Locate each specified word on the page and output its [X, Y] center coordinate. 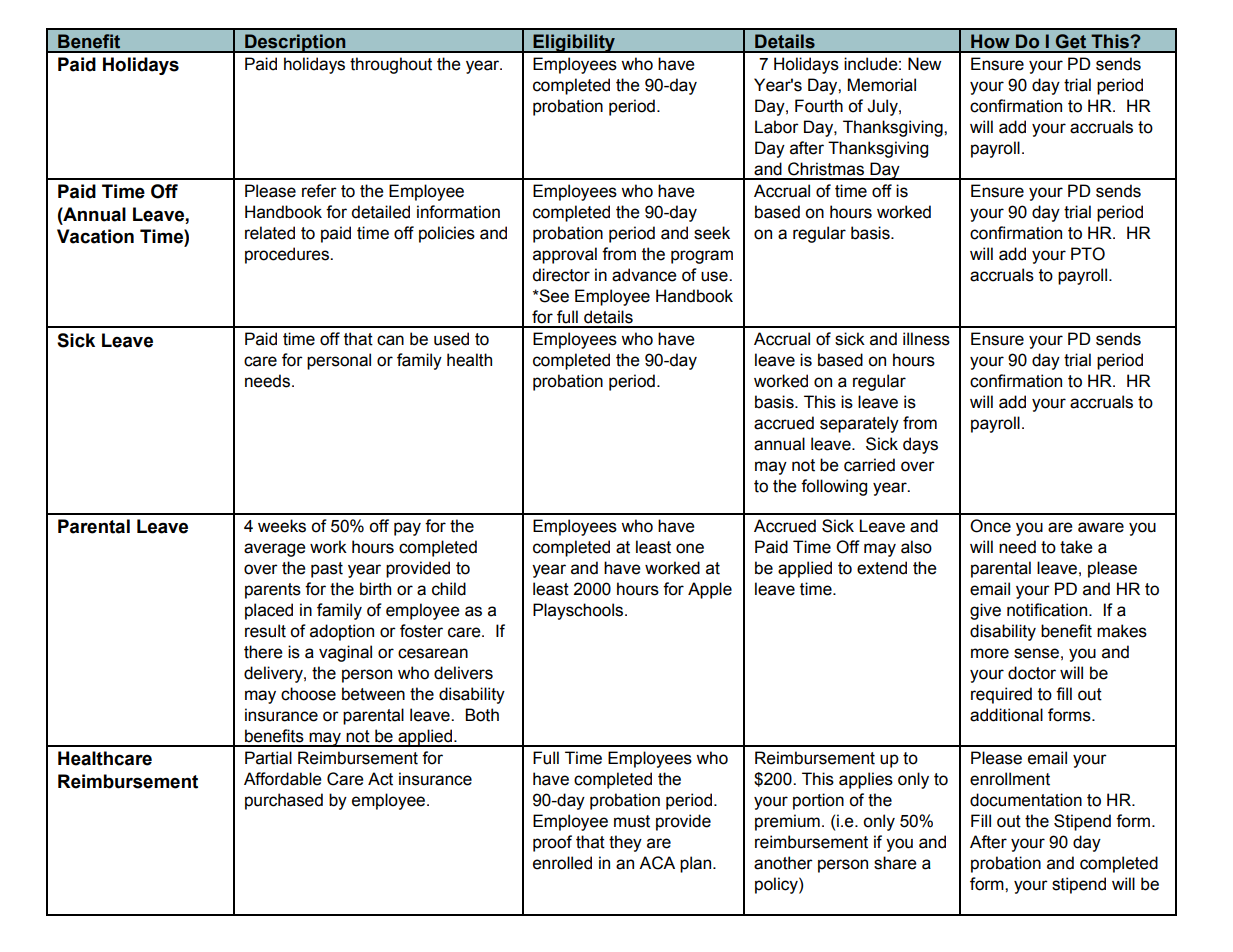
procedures [288, 255]
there [263, 652]
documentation [1026, 800]
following [834, 487]
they [625, 843]
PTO [1088, 254]
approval [565, 255]
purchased [284, 801]
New [924, 64]
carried [869, 465]
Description [295, 43]
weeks [282, 526]
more [990, 653]
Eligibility [574, 43]
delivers [463, 673]
